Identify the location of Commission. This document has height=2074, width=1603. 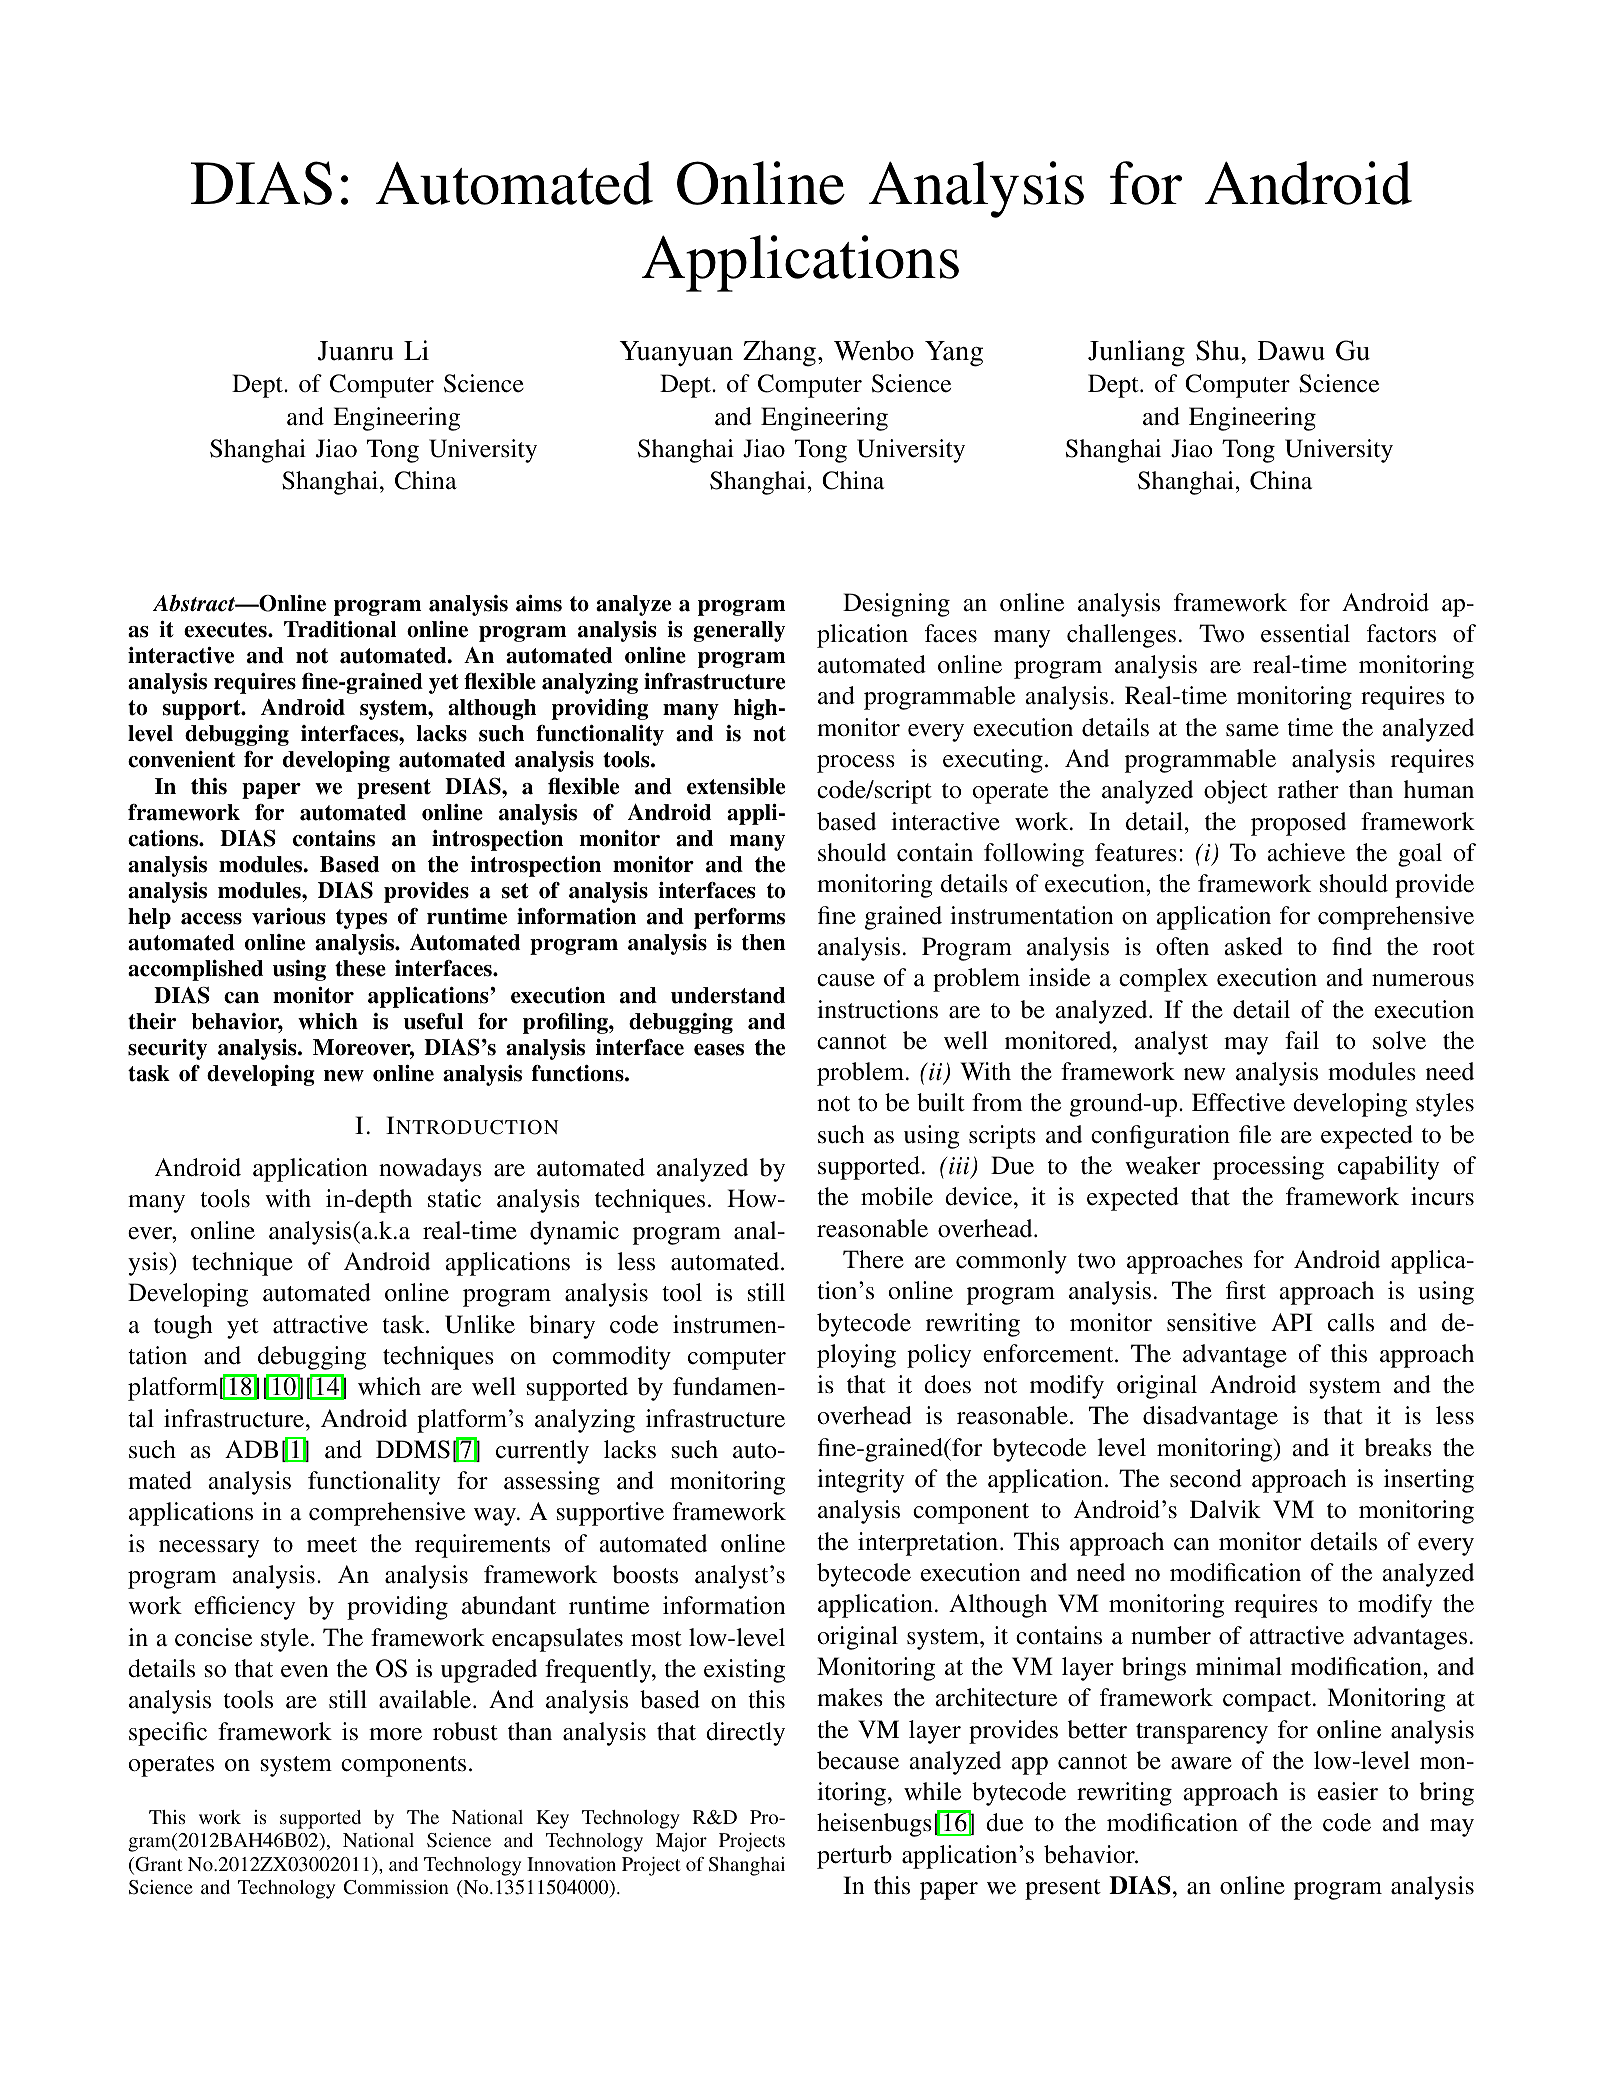
(396, 1887).
